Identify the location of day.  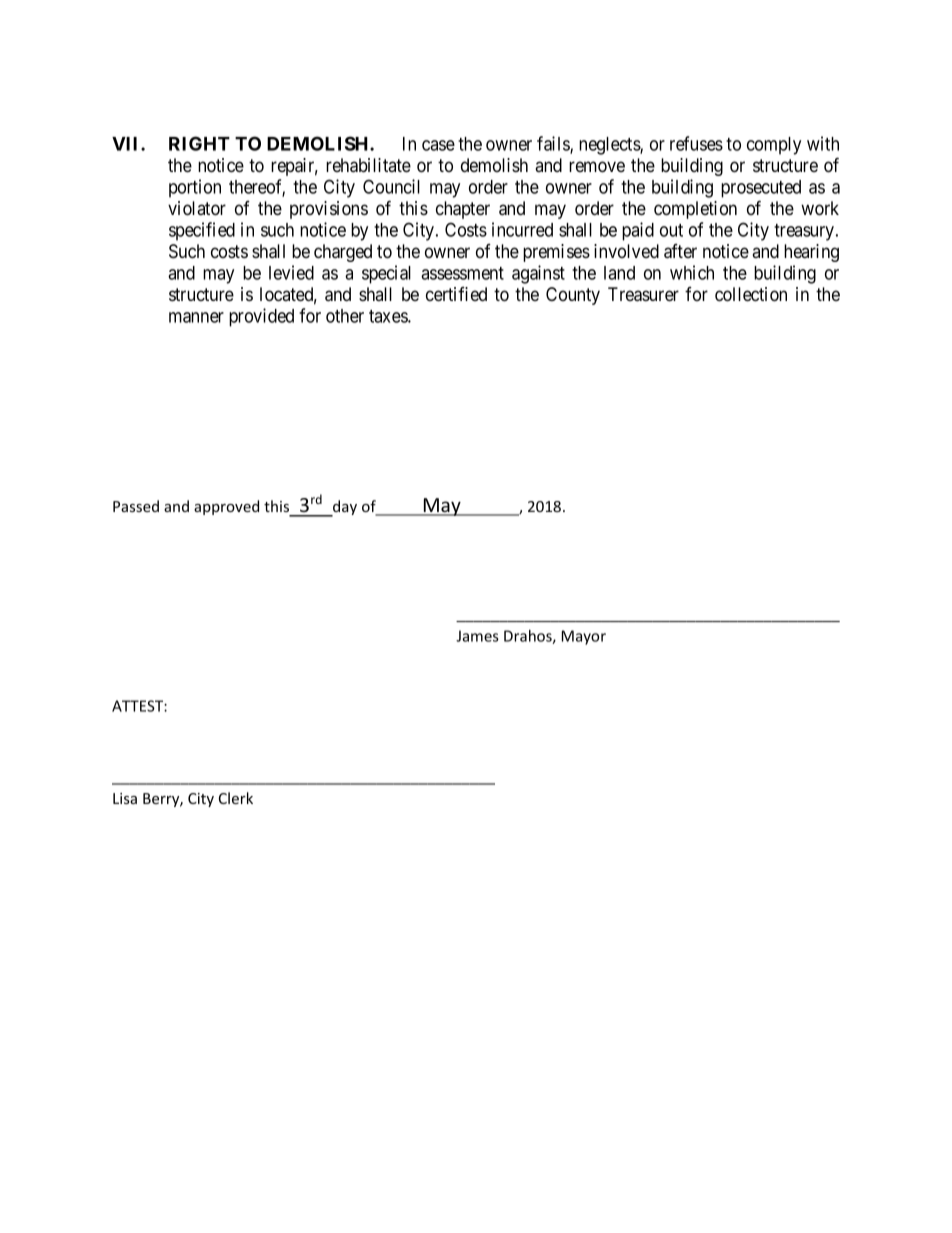
(344, 508).
